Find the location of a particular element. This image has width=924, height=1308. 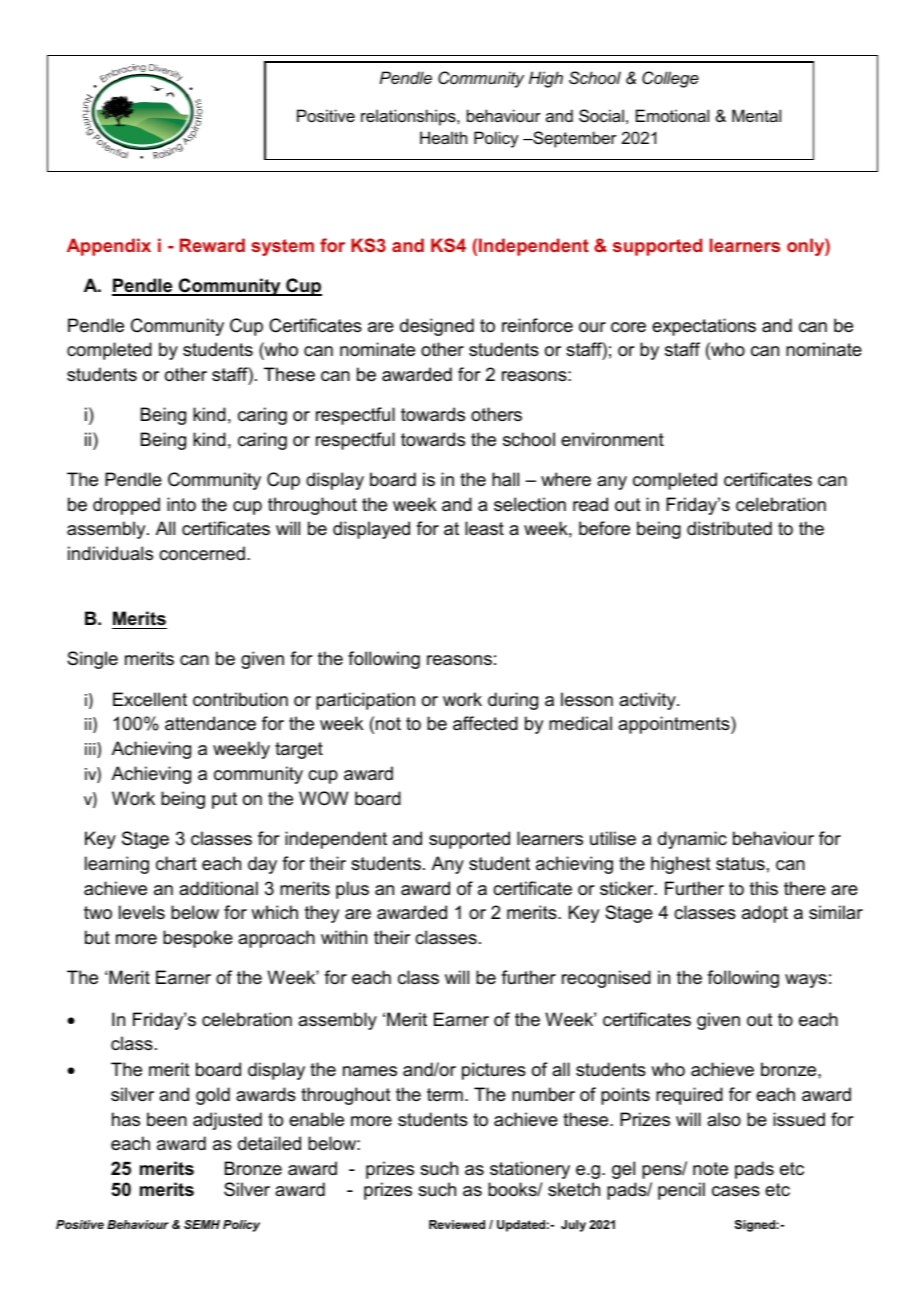

activity is located at coordinates (648, 701).
